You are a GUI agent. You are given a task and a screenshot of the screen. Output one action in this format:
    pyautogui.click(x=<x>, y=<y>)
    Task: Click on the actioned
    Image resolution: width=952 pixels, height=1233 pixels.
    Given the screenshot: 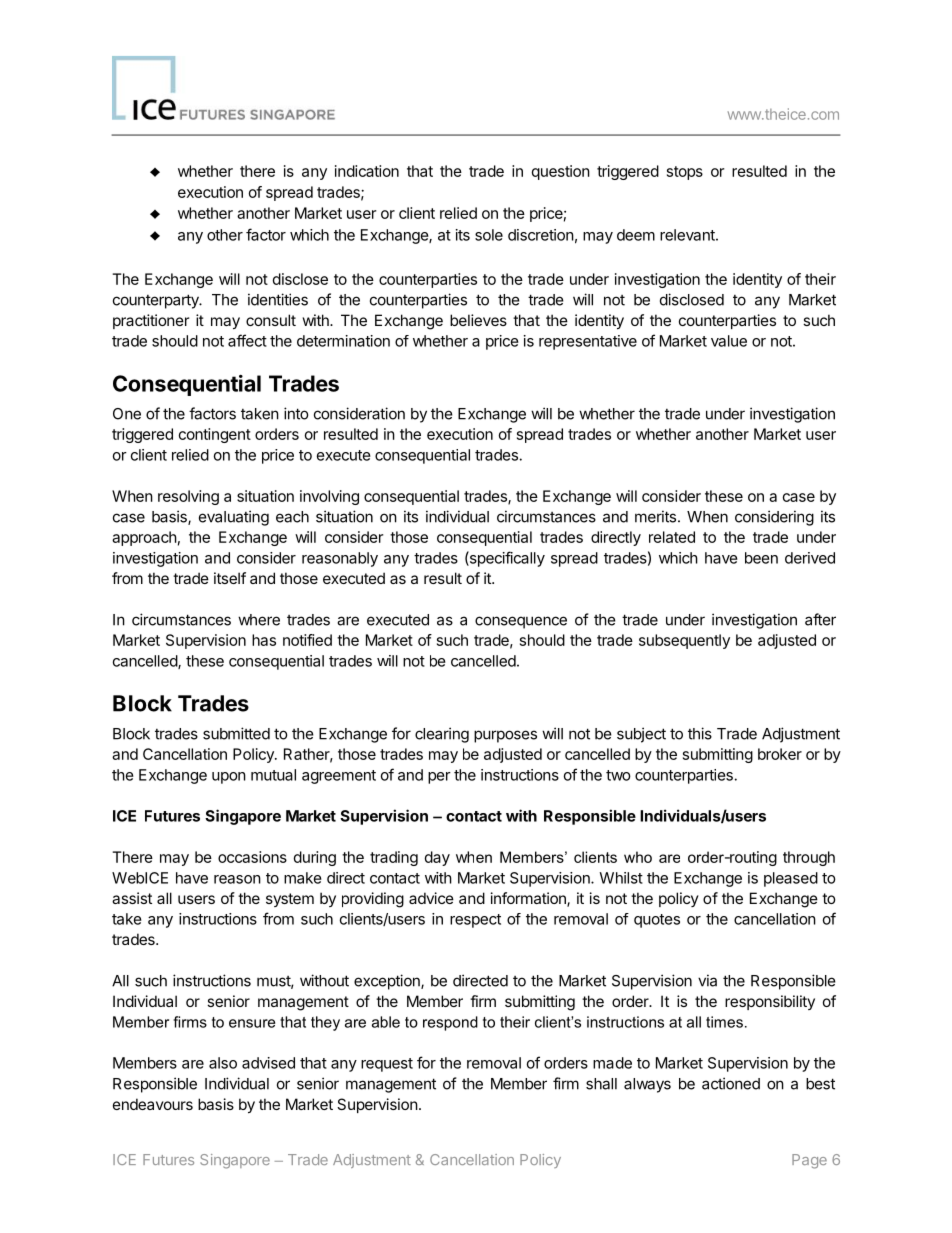 What is the action you would take?
    pyautogui.click(x=731, y=1083)
